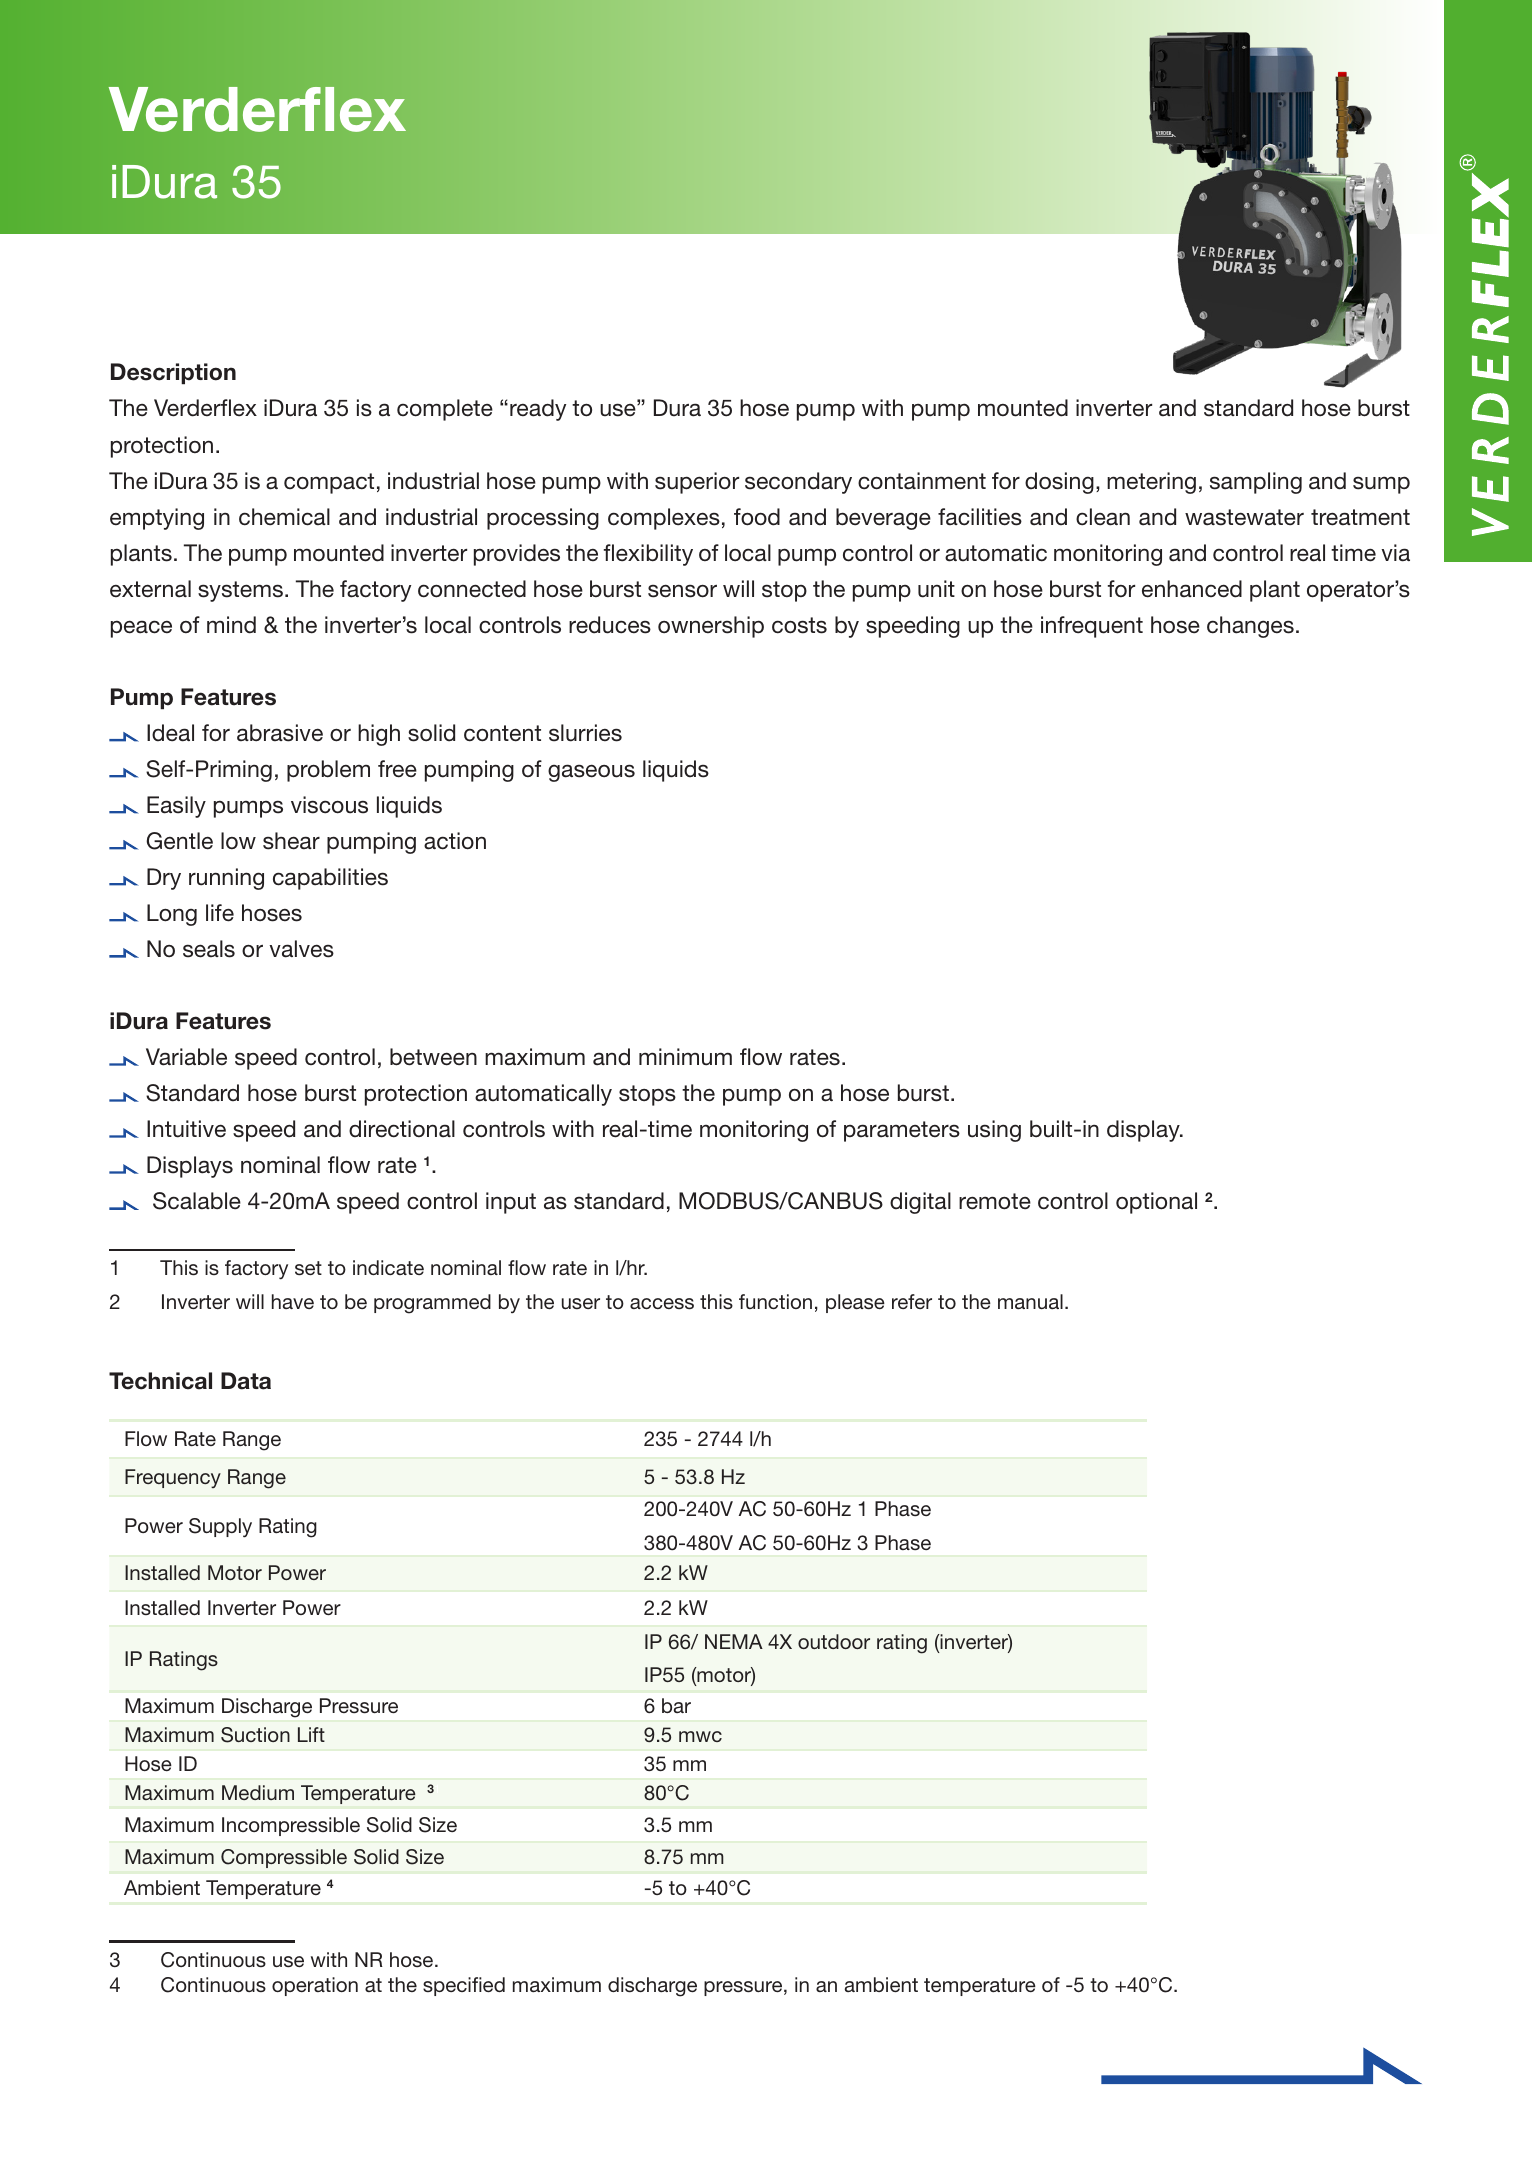 The image size is (1532, 2167). Describe the element at coordinates (197, 1201) in the screenshot. I see `Scalable` at that location.
